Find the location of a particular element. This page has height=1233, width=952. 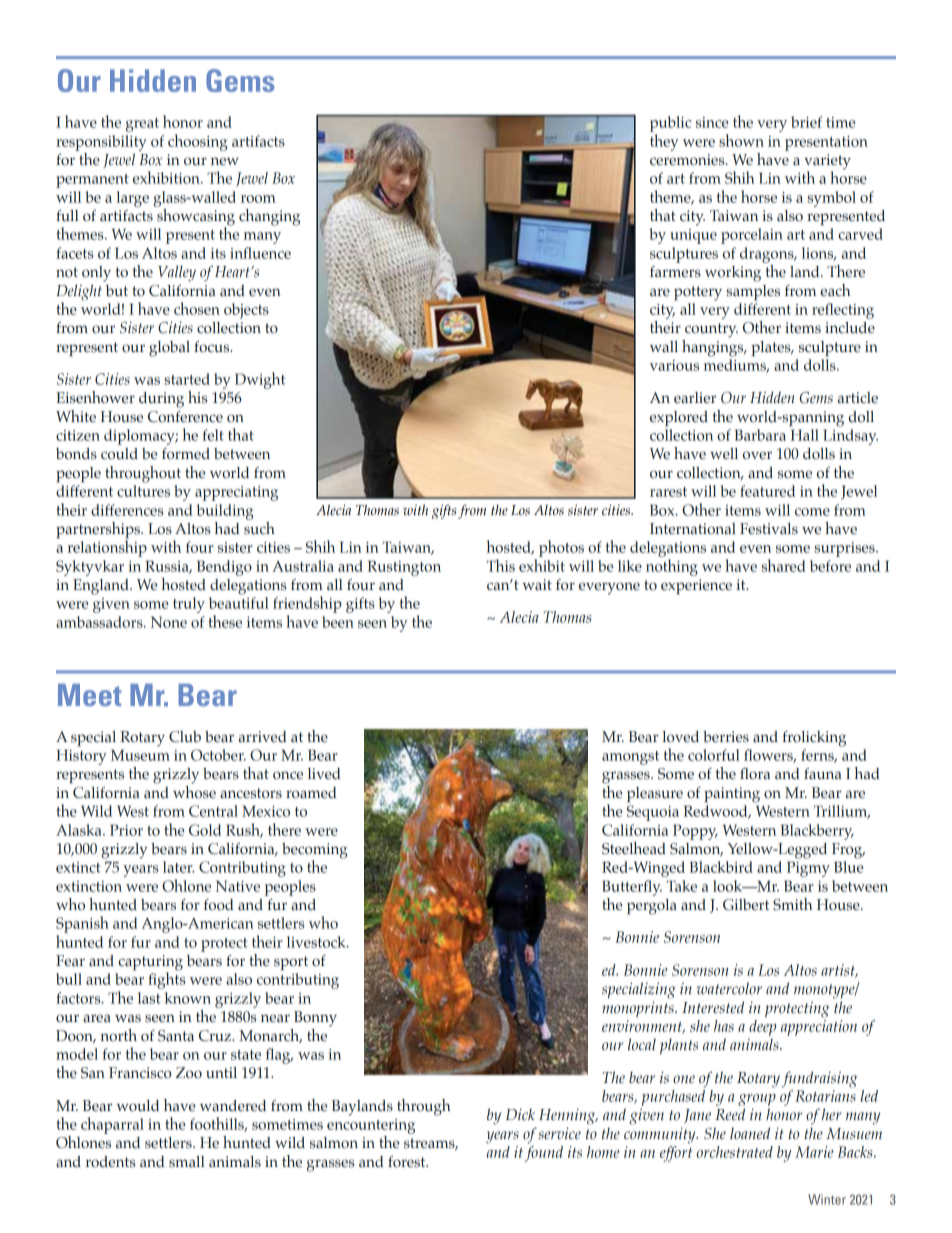

orchestrated is located at coordinates (735, 1152).
